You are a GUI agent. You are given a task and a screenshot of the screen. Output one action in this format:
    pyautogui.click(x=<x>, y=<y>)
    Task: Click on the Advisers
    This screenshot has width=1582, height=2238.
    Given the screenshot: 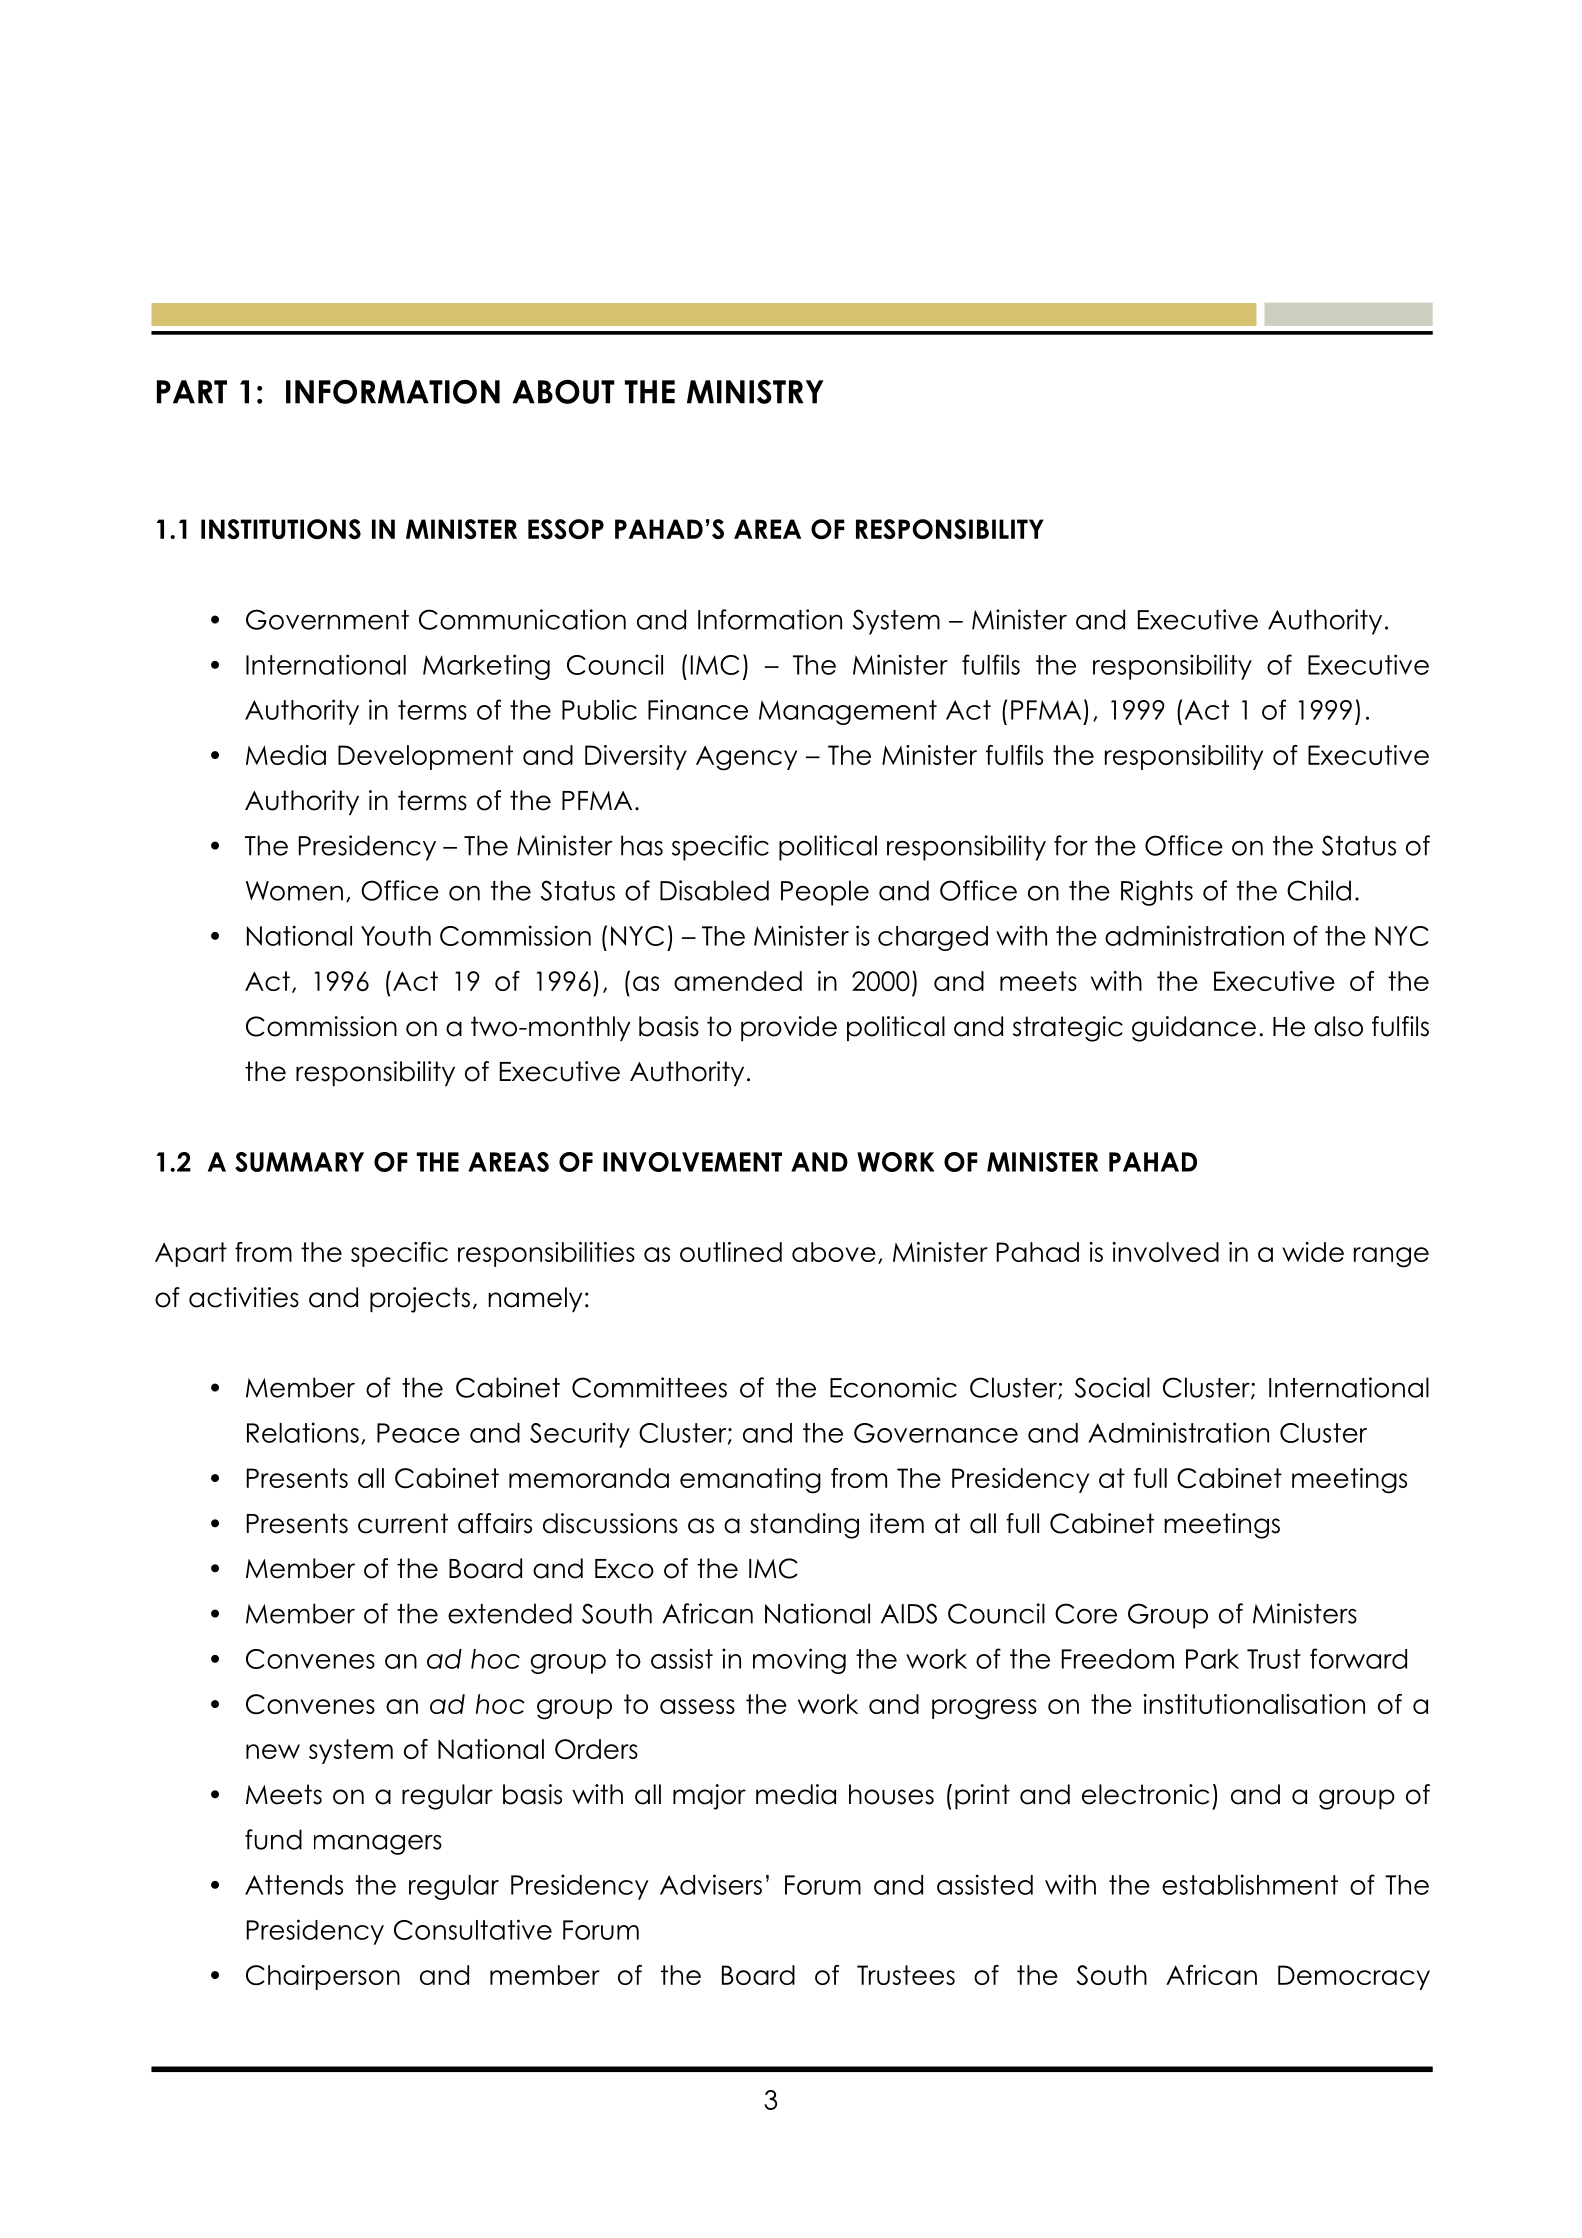 What is the action you would take?
    pyautogui.click(x=711, y=1884)
